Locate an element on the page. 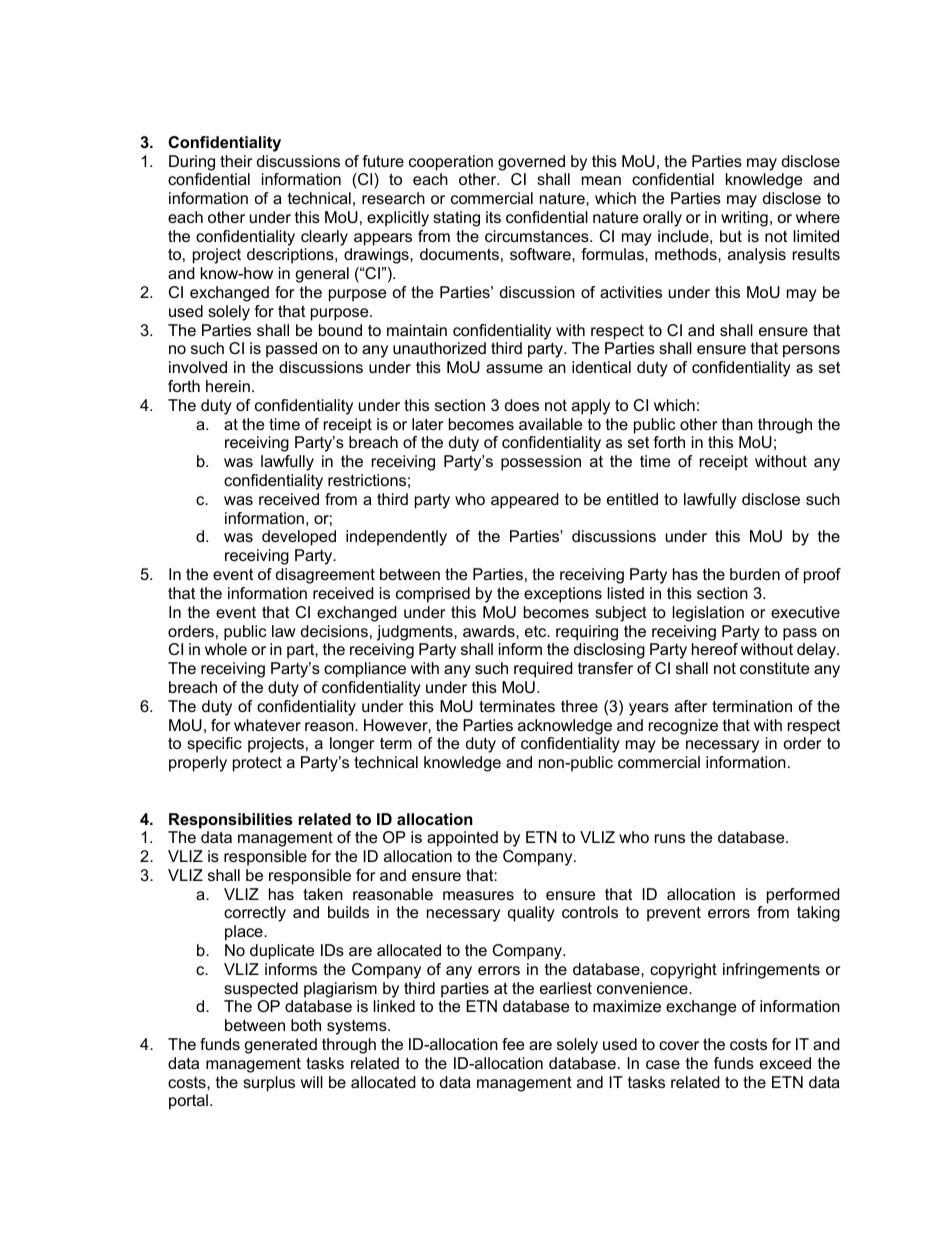  than is located at coordinates (737, 424).
